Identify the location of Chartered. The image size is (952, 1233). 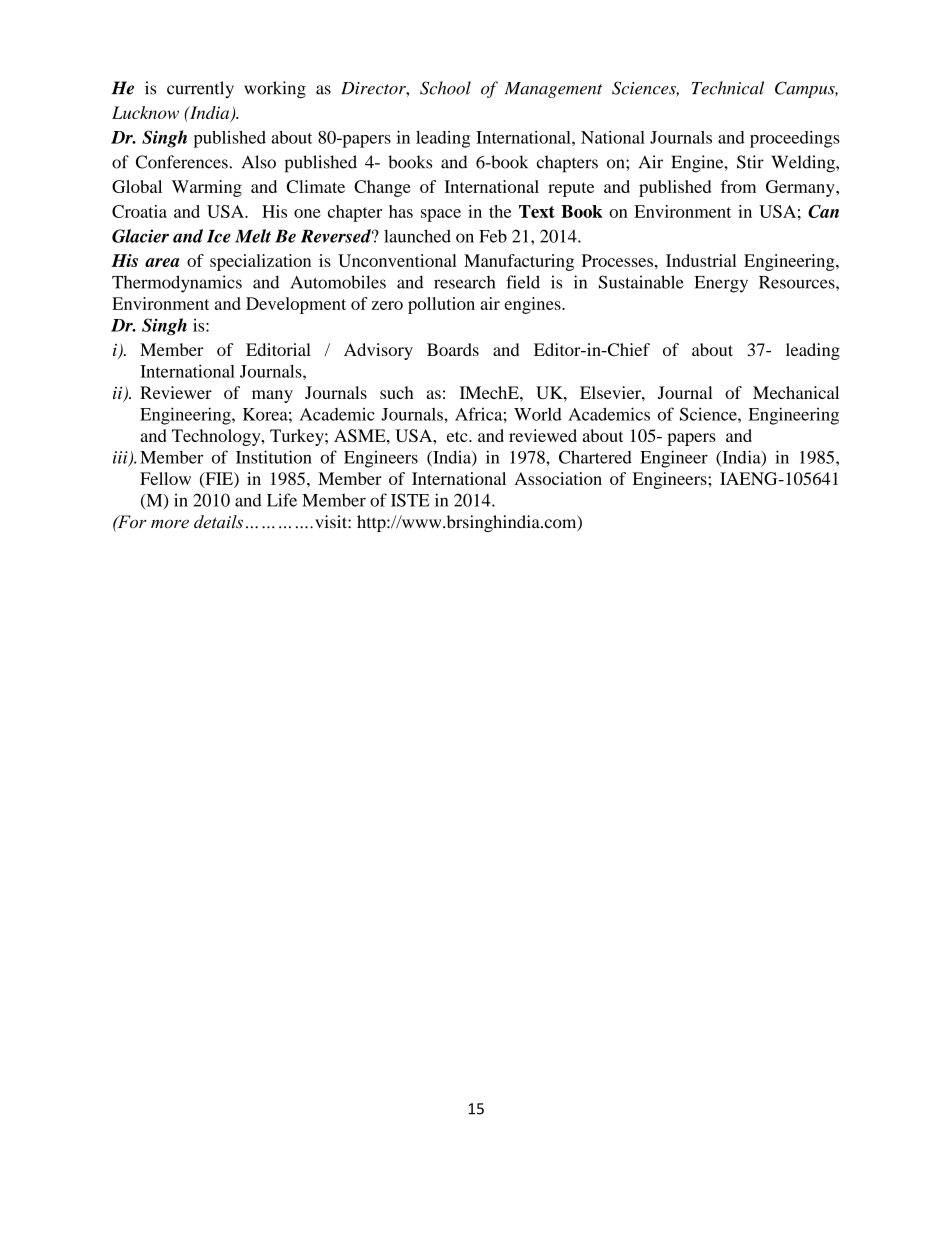
(595, 457).
